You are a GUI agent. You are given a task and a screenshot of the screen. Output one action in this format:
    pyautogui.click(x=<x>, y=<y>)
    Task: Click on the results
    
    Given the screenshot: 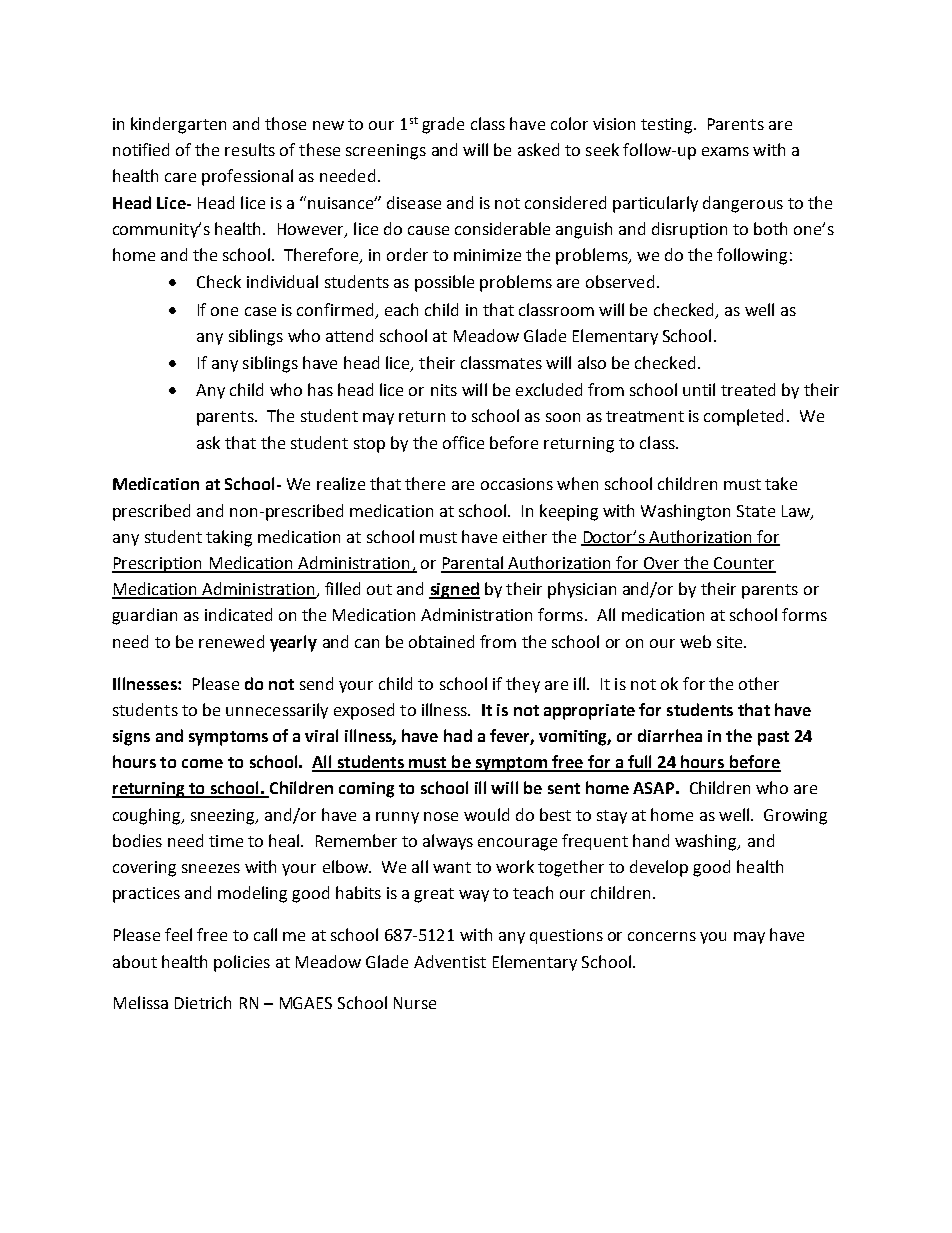 What is the action you would take?
    pyautogui.click(x=250, y=149)
